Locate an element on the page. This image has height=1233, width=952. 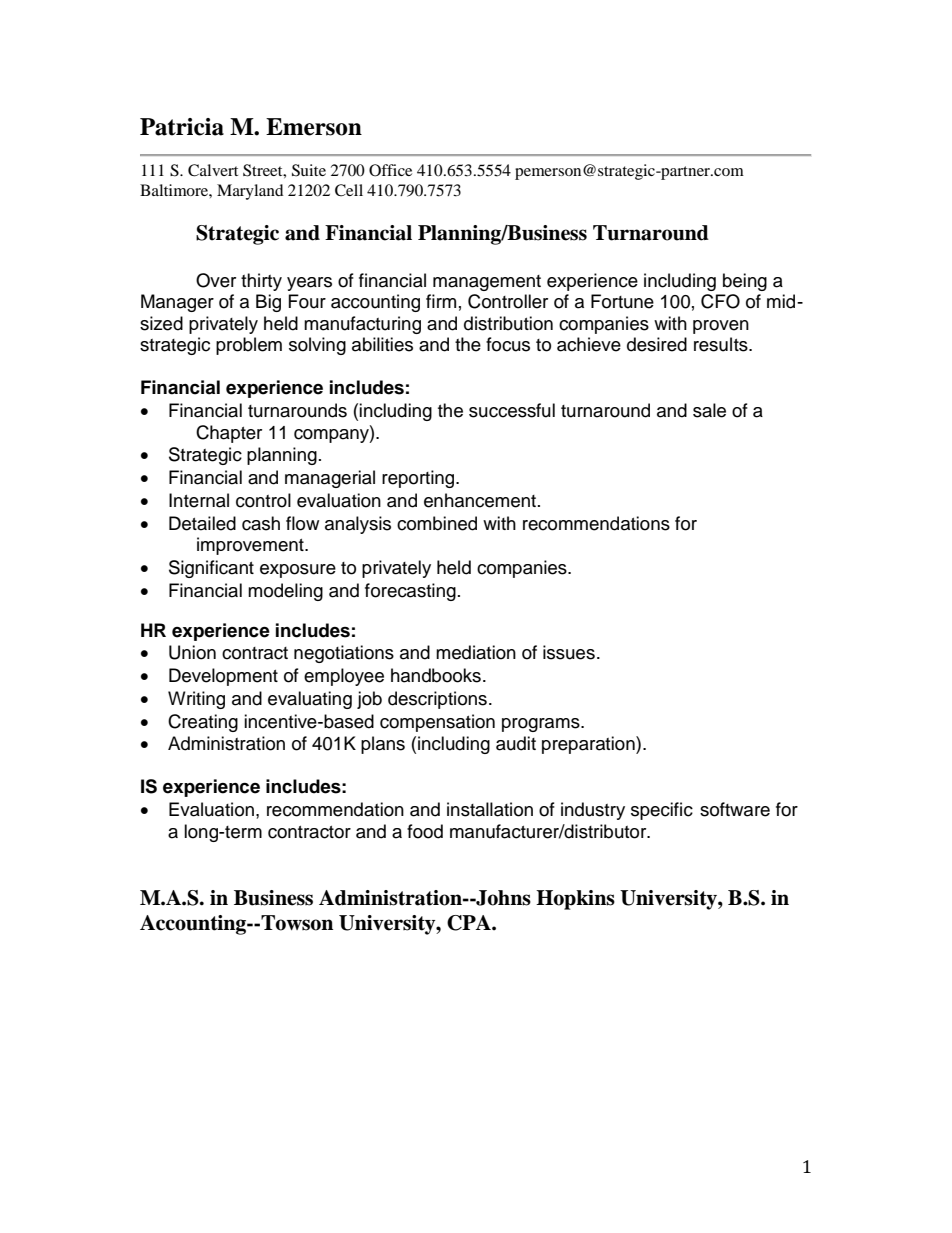
focus is located at coordinates (508, 344).
